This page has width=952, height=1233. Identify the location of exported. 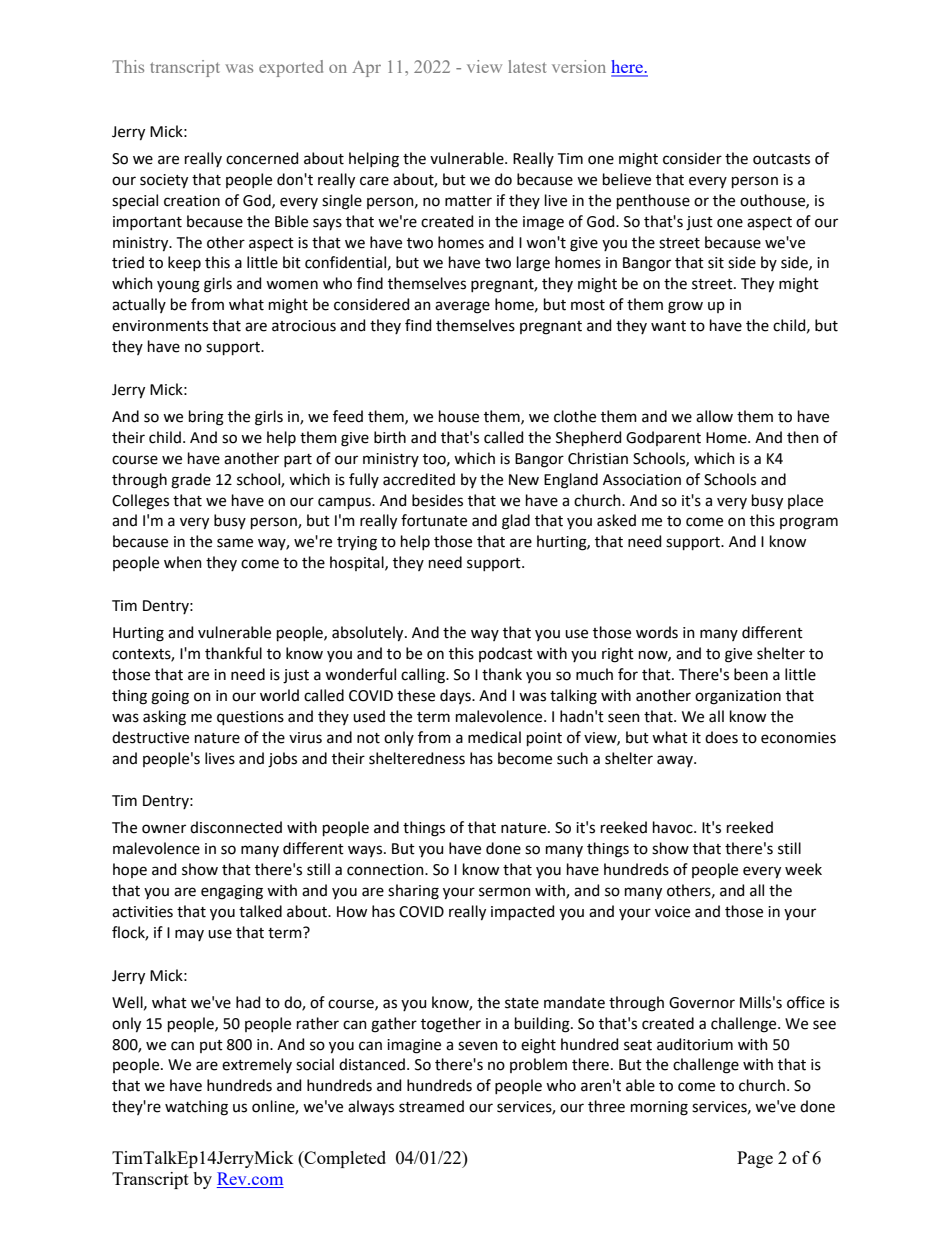
(291, 68).
